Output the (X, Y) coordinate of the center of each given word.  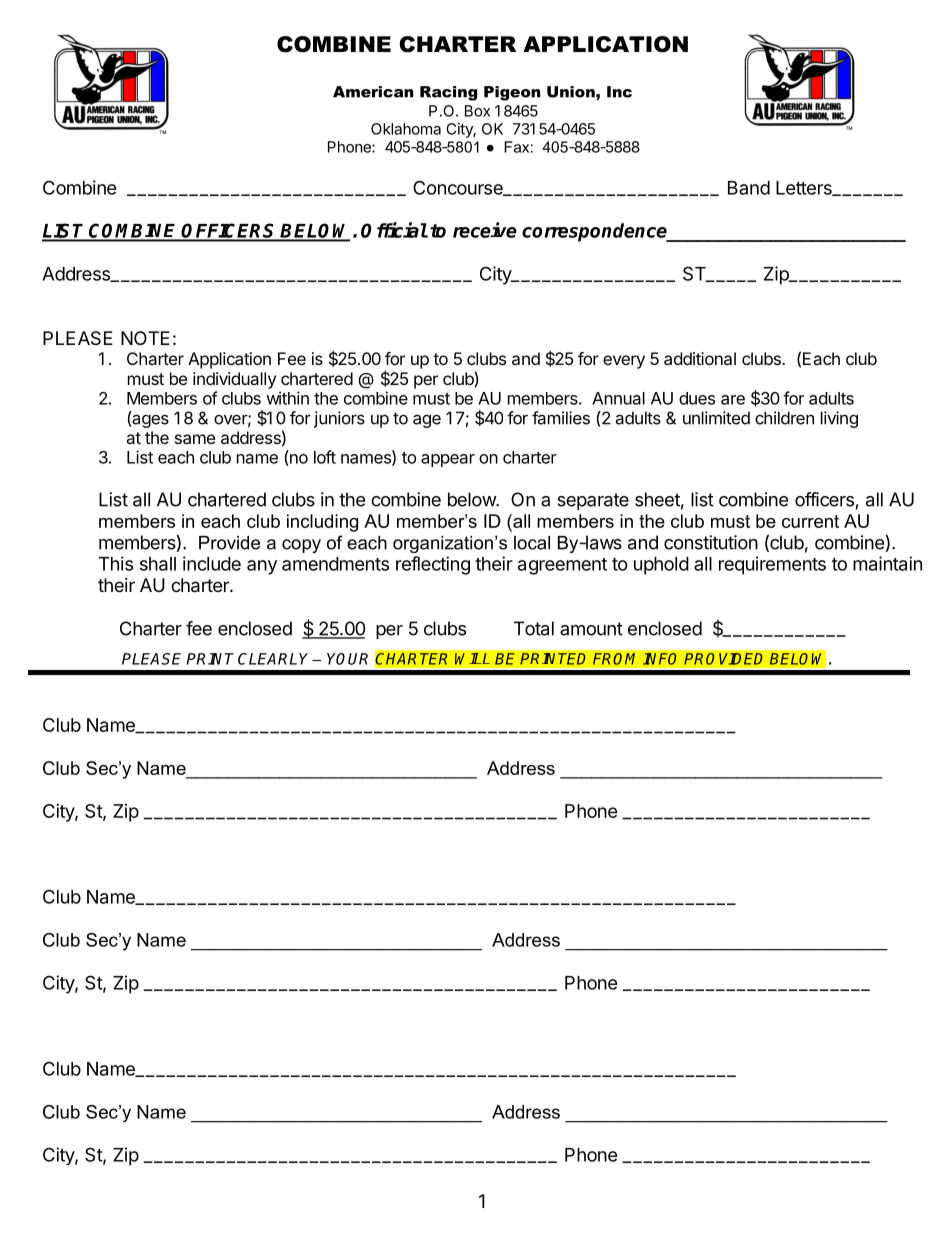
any (262, 567)
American (373, 92)
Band (749, 188)
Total (534, 628)
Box (477, 111)
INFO (660, 659)
